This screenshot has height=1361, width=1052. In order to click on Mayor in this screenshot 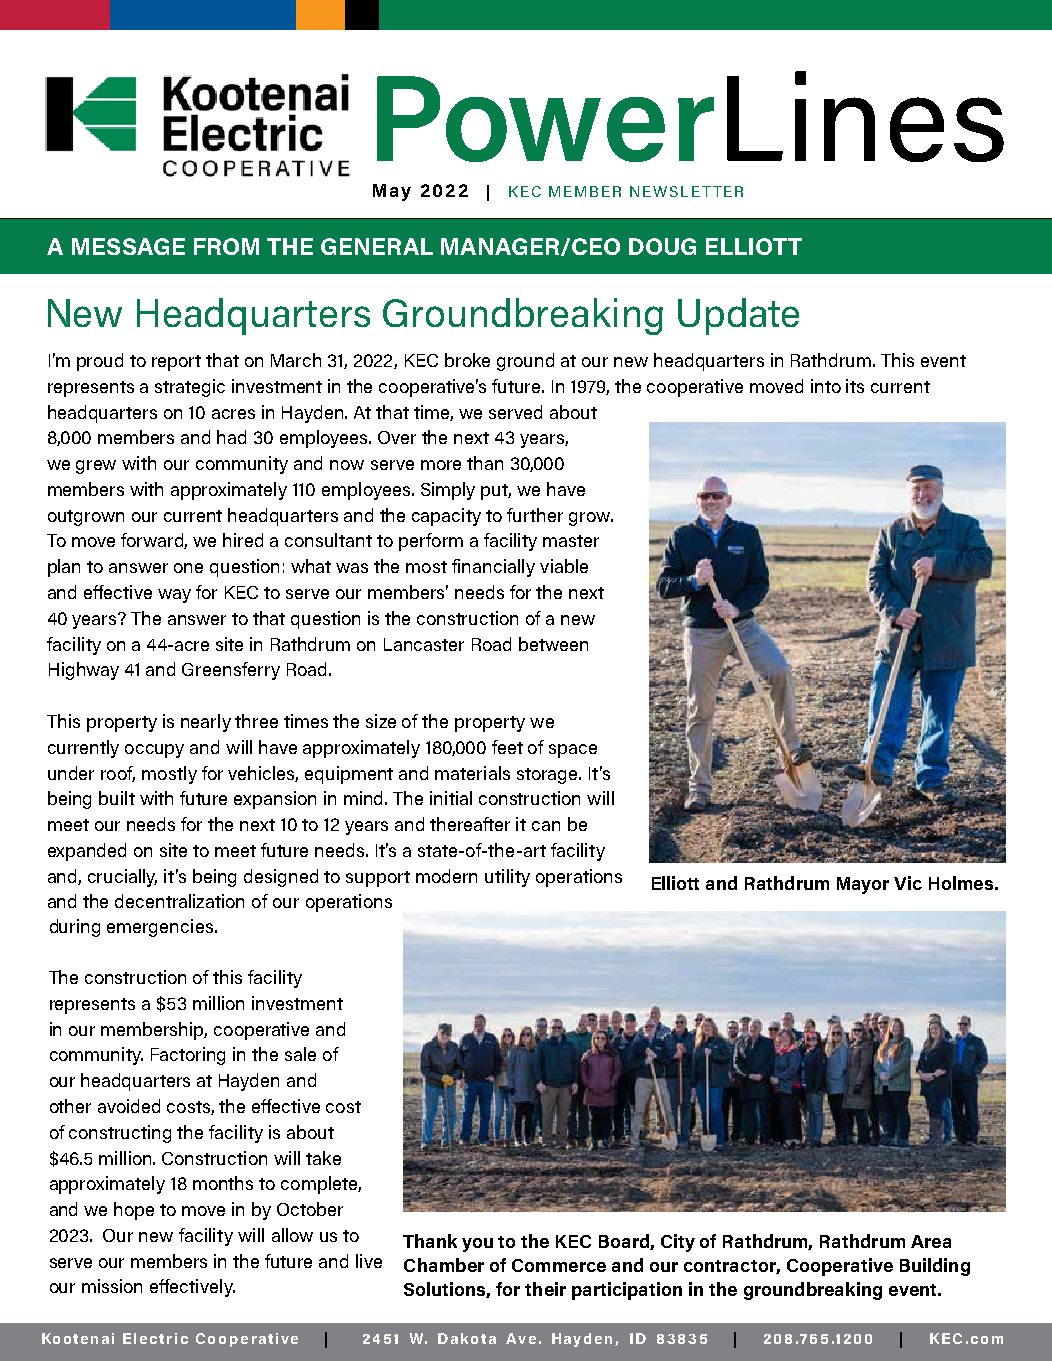, I will do `click(863, 885)`.
